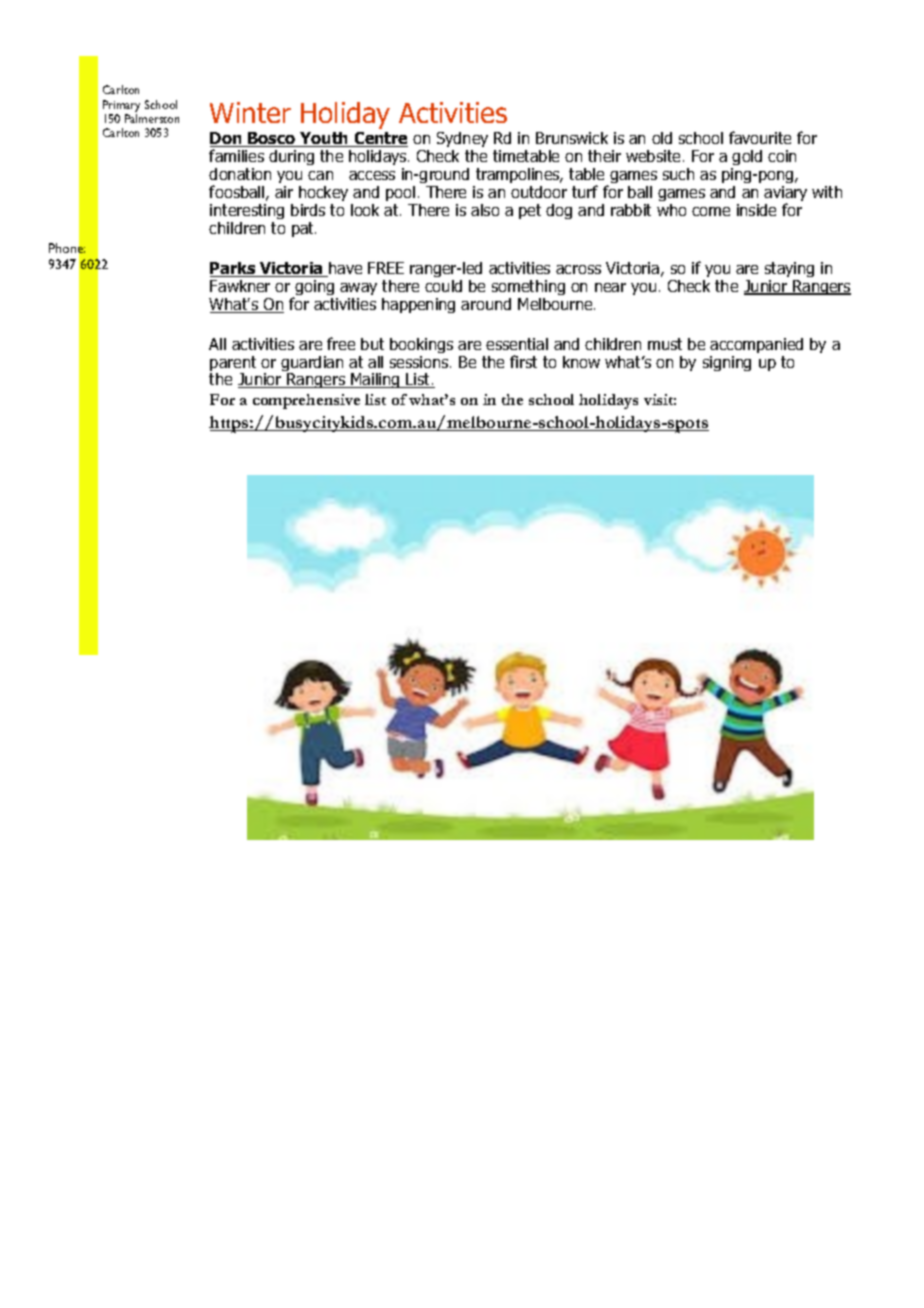 The height and width of the document is (1308, 924). What do you see at coordinates (727, 363) in the document?
I see `signing` at bounding box center [727, 363].
